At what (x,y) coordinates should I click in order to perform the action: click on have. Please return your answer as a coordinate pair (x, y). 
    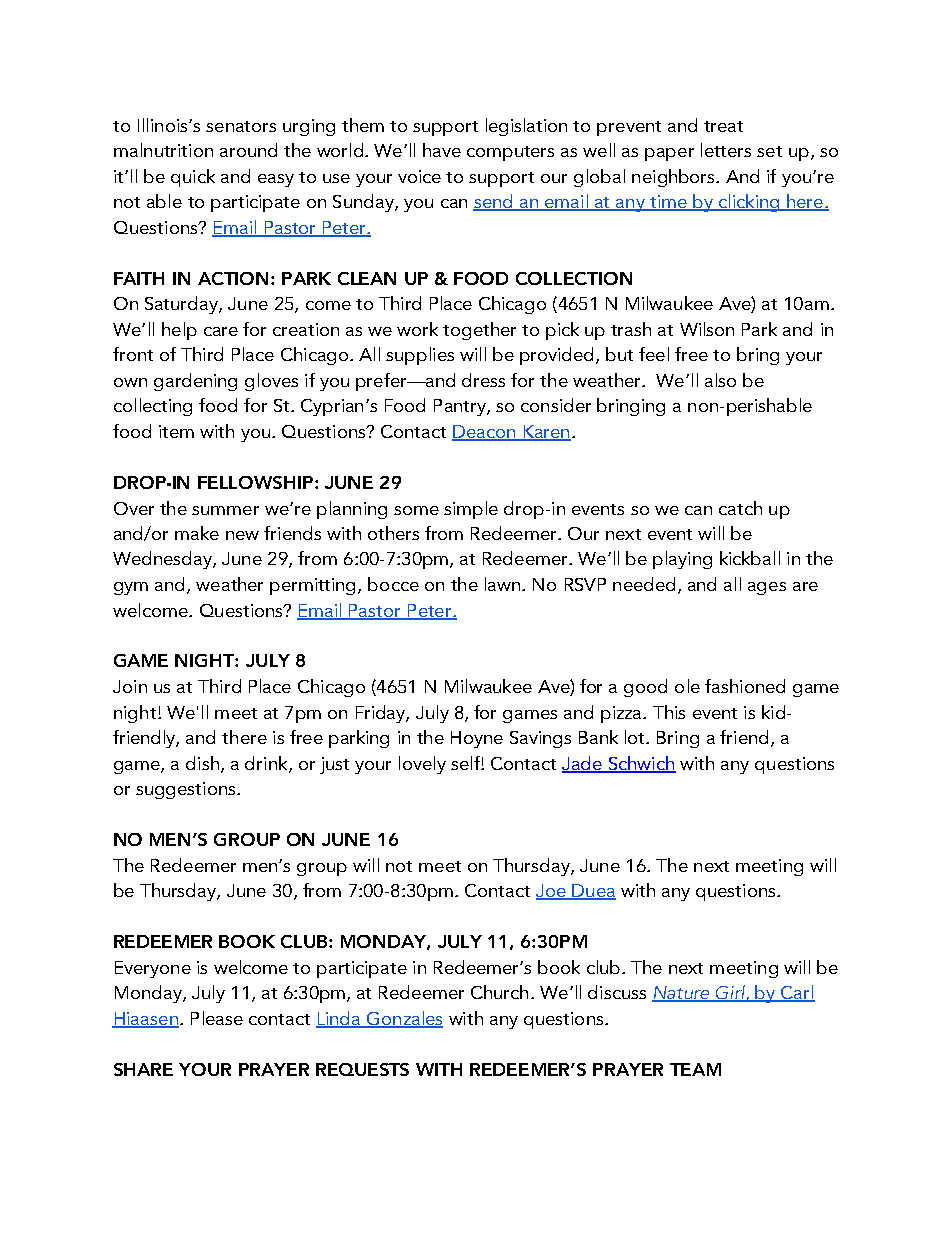
    Looking at the image, I should click on (442, 150).
